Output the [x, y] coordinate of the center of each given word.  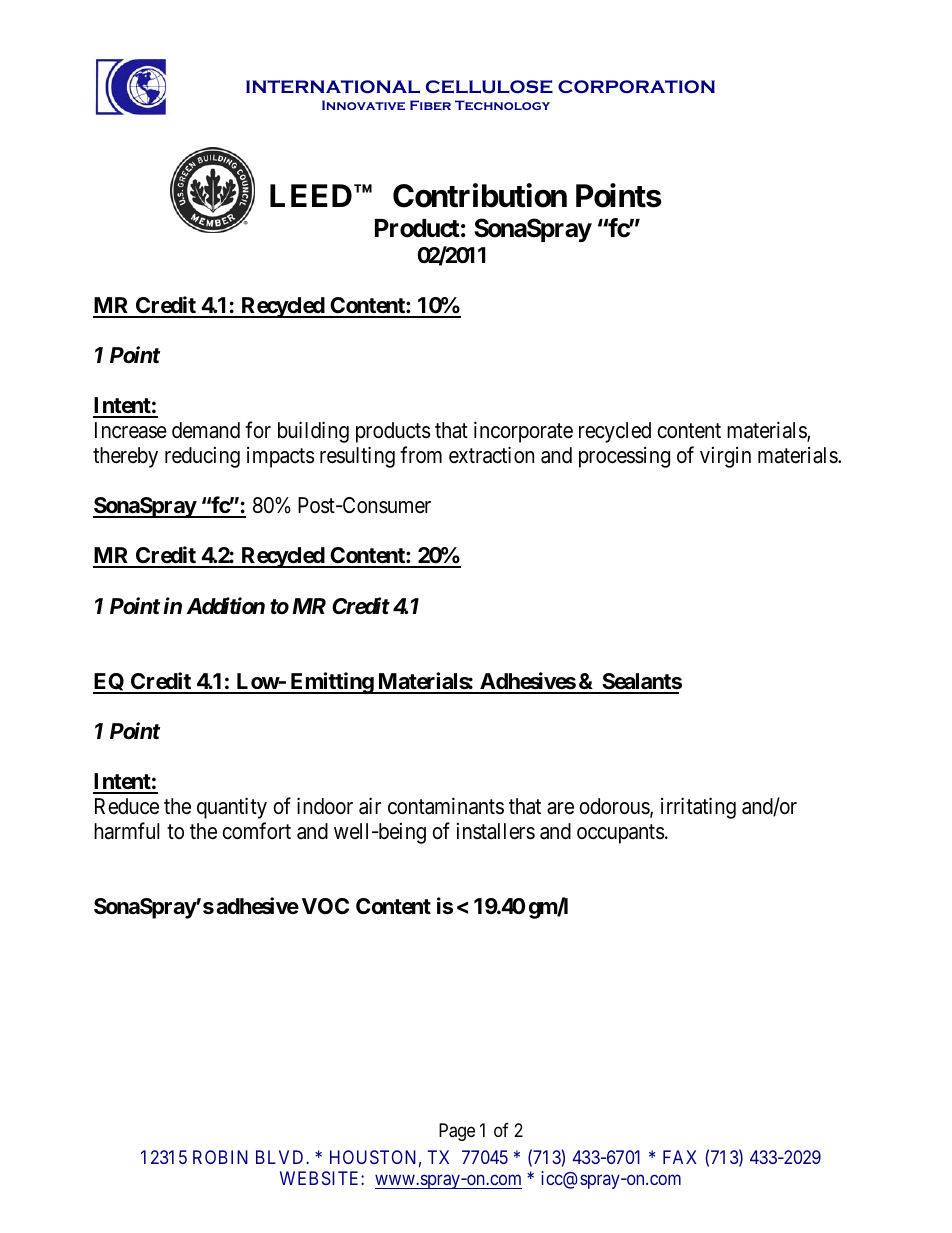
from [421, 454]
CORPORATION [636, 86]
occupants [620, 834]
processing [624, 457]
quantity [232, 808]
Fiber [430, 105]
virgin [725, 457]
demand [206, 430]
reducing [202, 457]
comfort [256, 831]
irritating [698, 808]
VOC [325, 906]
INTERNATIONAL [333, 87]
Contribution [480, 195]
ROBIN [220, 1157]
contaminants [446, 806]
